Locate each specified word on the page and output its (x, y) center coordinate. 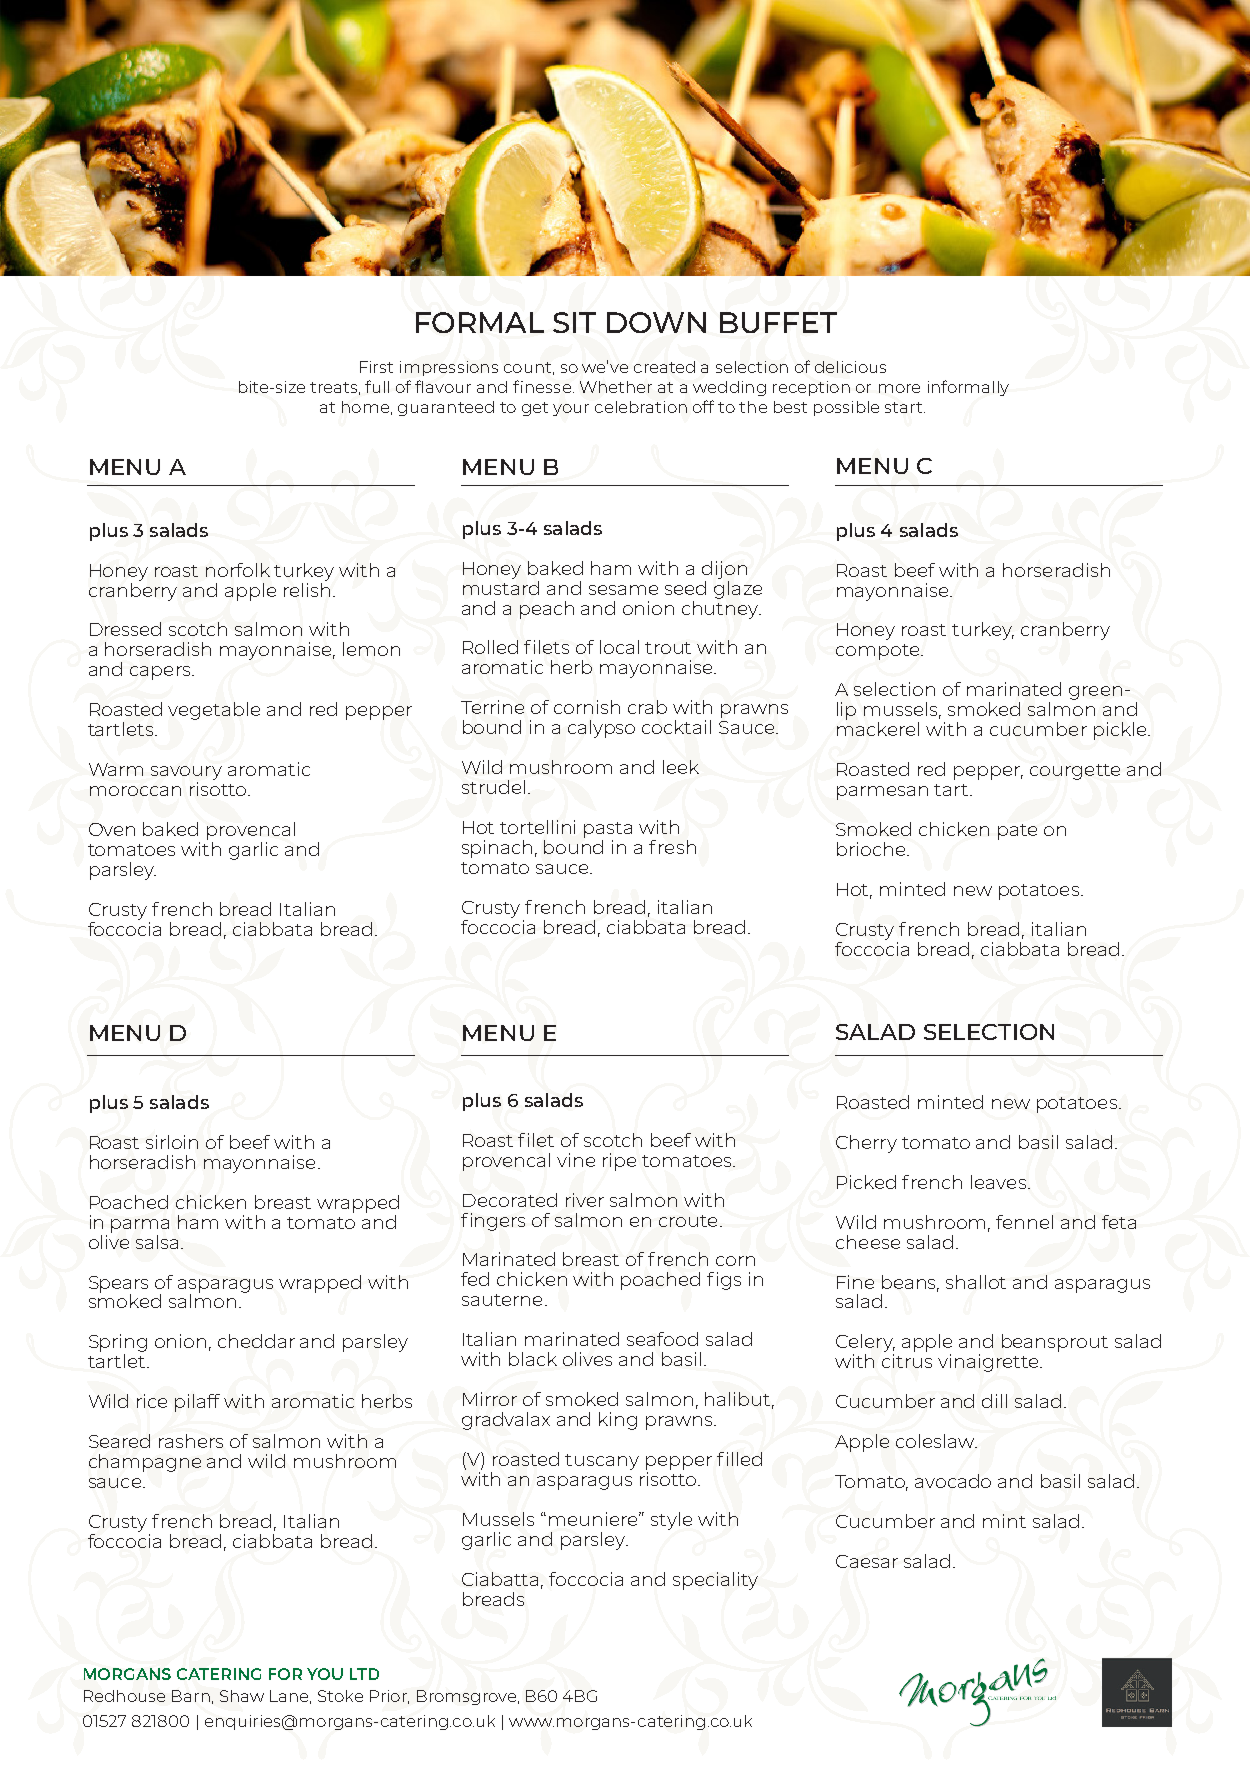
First (376, 367)
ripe (619, 1162)
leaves (1000, 1182)
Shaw (242, 1696)
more (899, 388)
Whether (616, 387)
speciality (715, 1581)
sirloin (172, 1142)
